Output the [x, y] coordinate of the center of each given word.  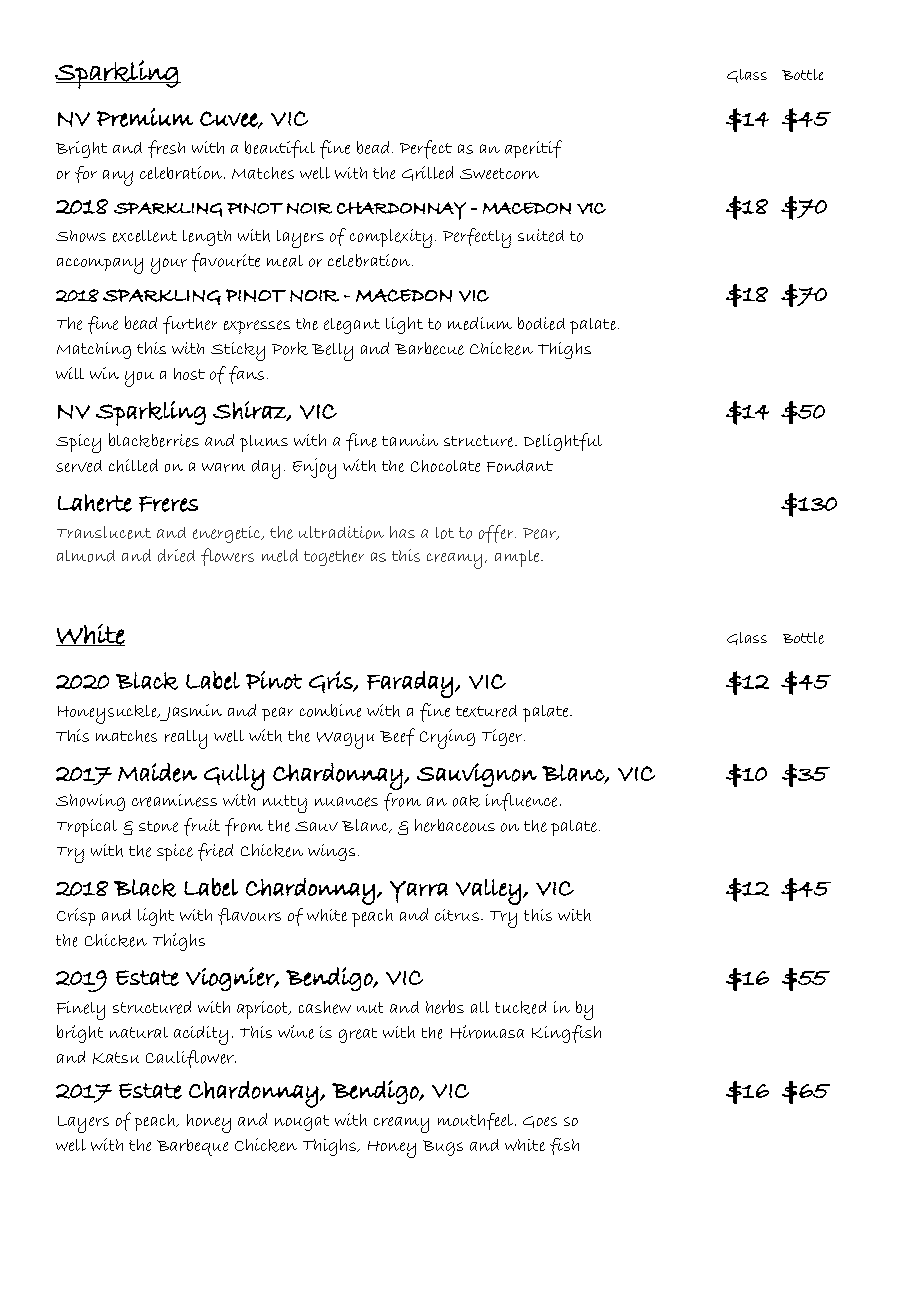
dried [176, 555]
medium [480, 323]
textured [486, 711]
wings [331, 852]
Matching [94, 350]
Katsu [116, 1058]
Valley [488, 892]
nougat [302, 1123]
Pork [290, 348]
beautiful [280, 149]
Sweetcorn [499, 173]
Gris [332, 682]
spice [175, 852]
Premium [145, 117]
